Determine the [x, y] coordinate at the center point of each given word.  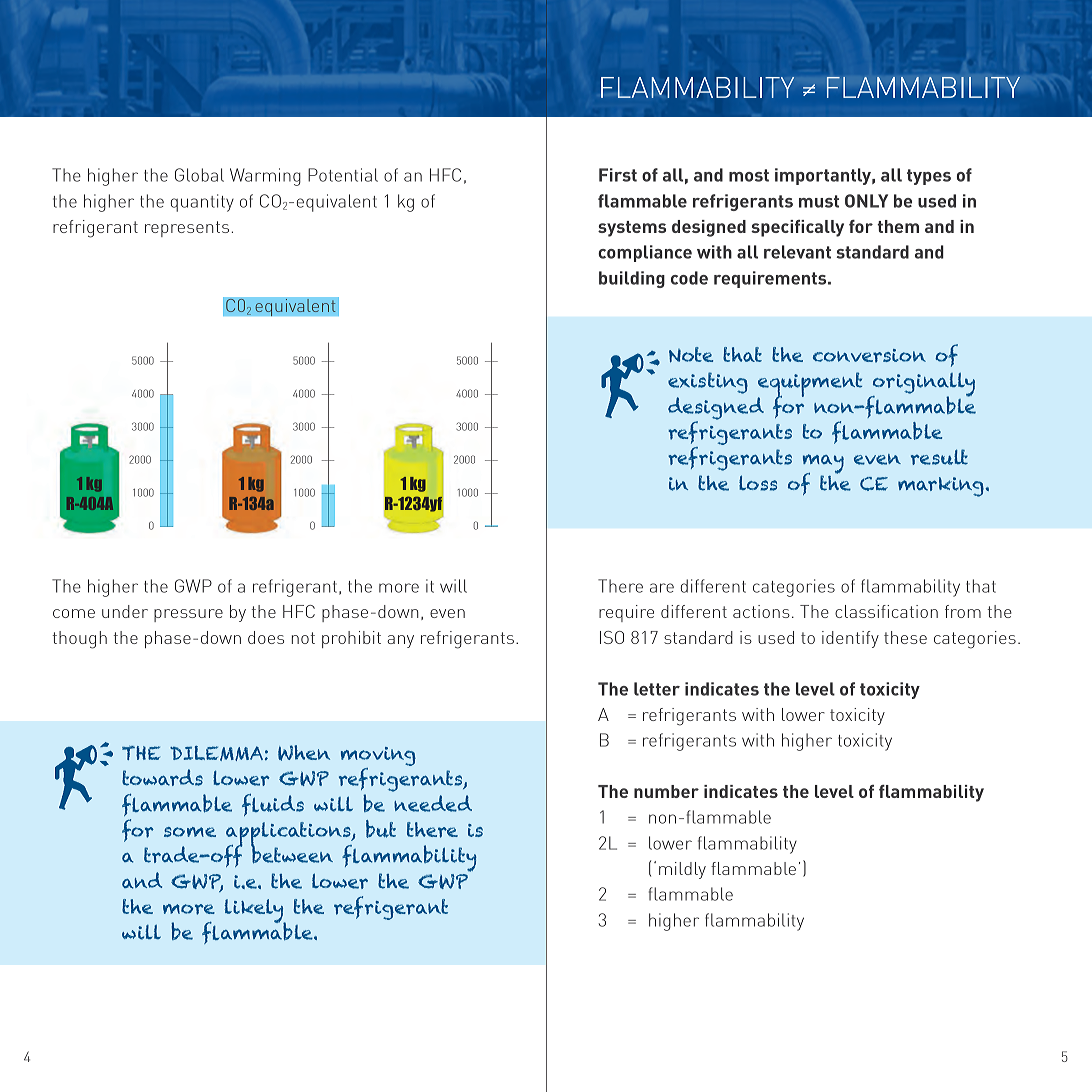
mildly [682, 870]
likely [255, 912]
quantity [202, 203]
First [618, 175]
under [125, 611]
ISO [612, 637]
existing [708, 383]
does [266, 637]
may [823, 465]
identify [850, 639]
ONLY [866, 201]
